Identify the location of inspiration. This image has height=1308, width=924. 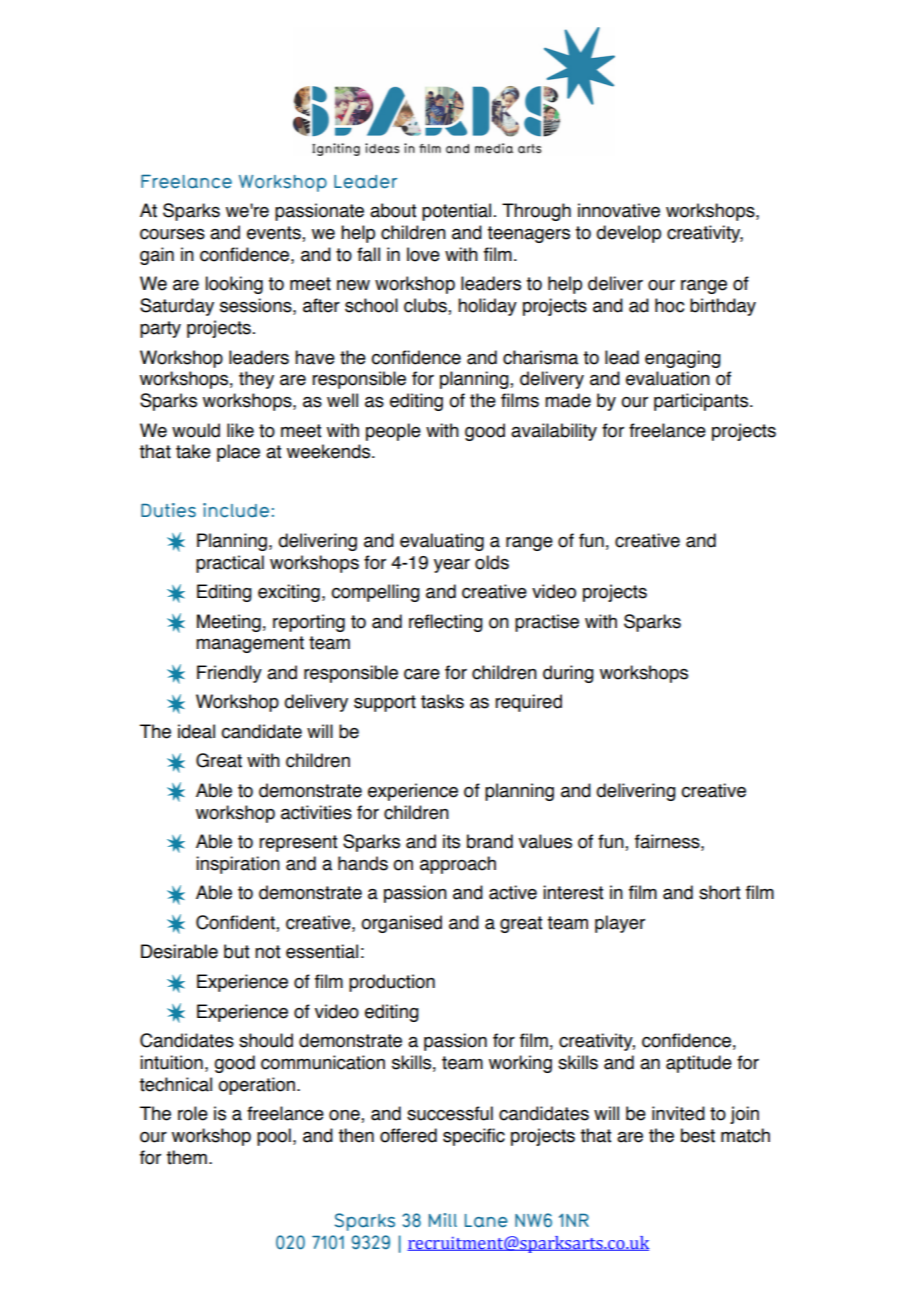
(238, 865).
